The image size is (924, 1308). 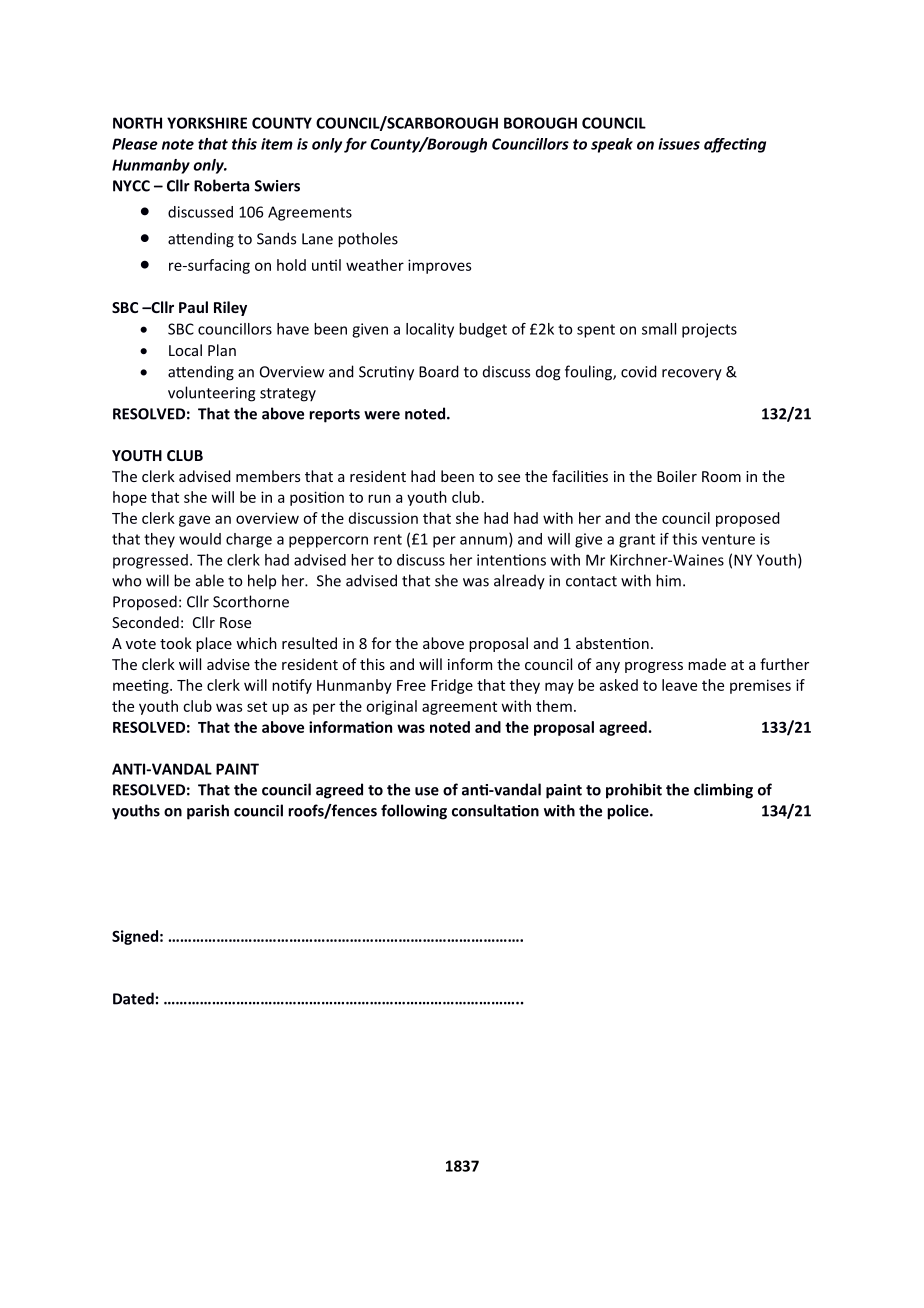 What do you see at coordinates (483, 540) in the screenshot?
I see `annum` at bounding box center [483, 540].
